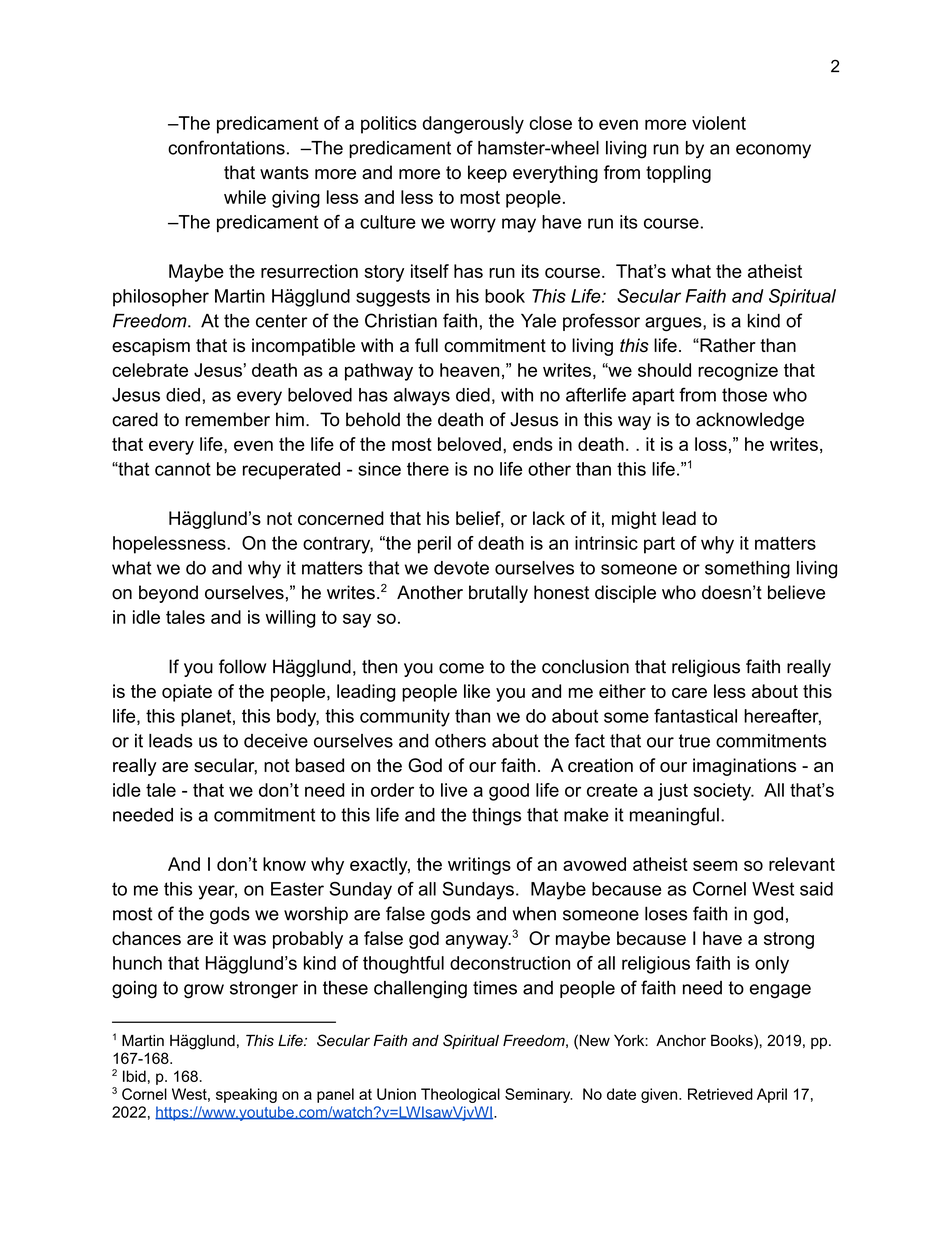  Describe the element at coordinates (720, 1094) in the page. I see `Retrieved` at that location.
